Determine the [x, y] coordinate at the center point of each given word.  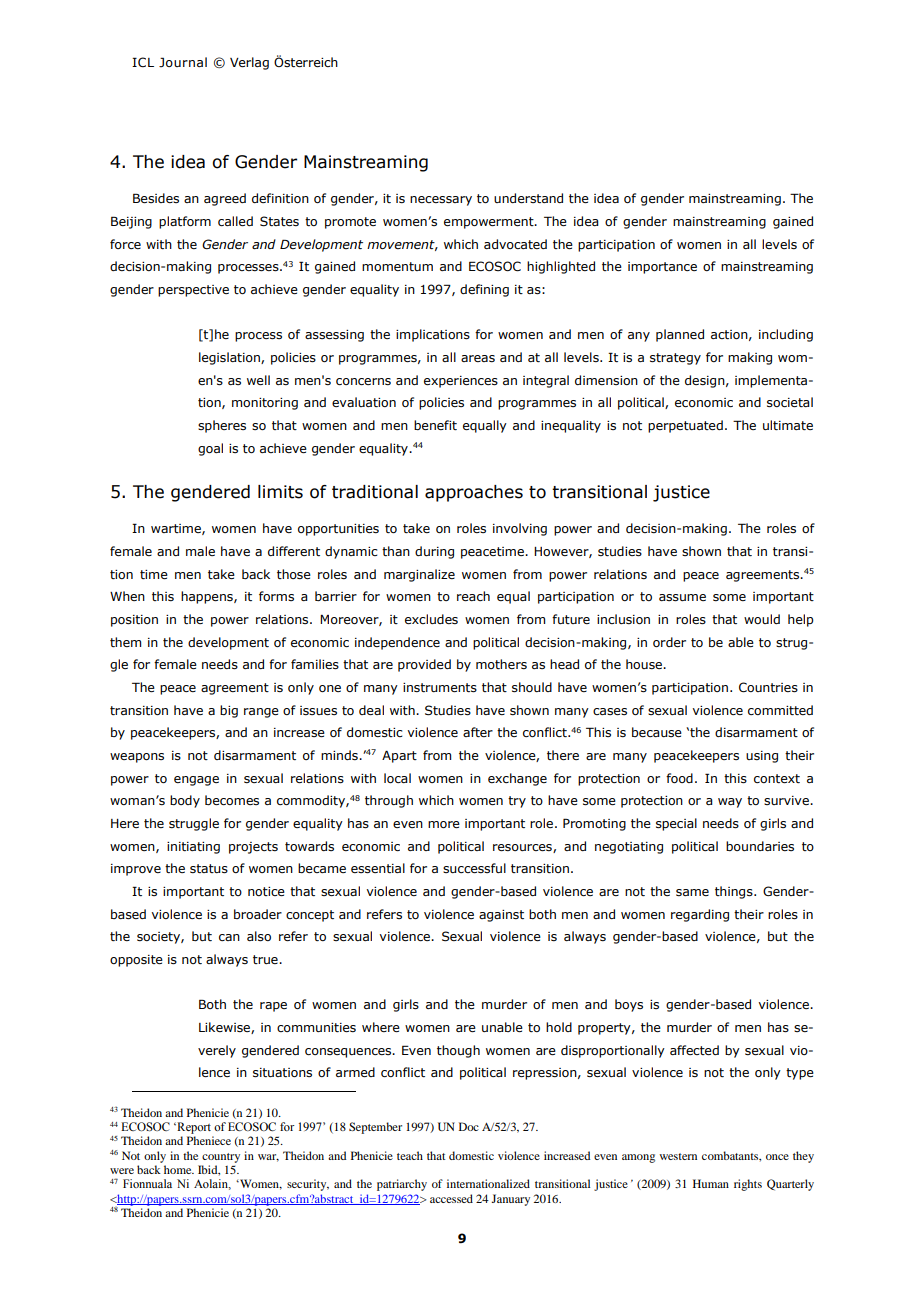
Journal [183, 62]
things [735, 892]
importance [662, 268]
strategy [675, 359]
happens [208, 597]
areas [478, 358]
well [258, 380]
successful [474, 868]
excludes [431, 619]
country [221, 1158]
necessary [441, 201]
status [209, 869]
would [762, 619]
